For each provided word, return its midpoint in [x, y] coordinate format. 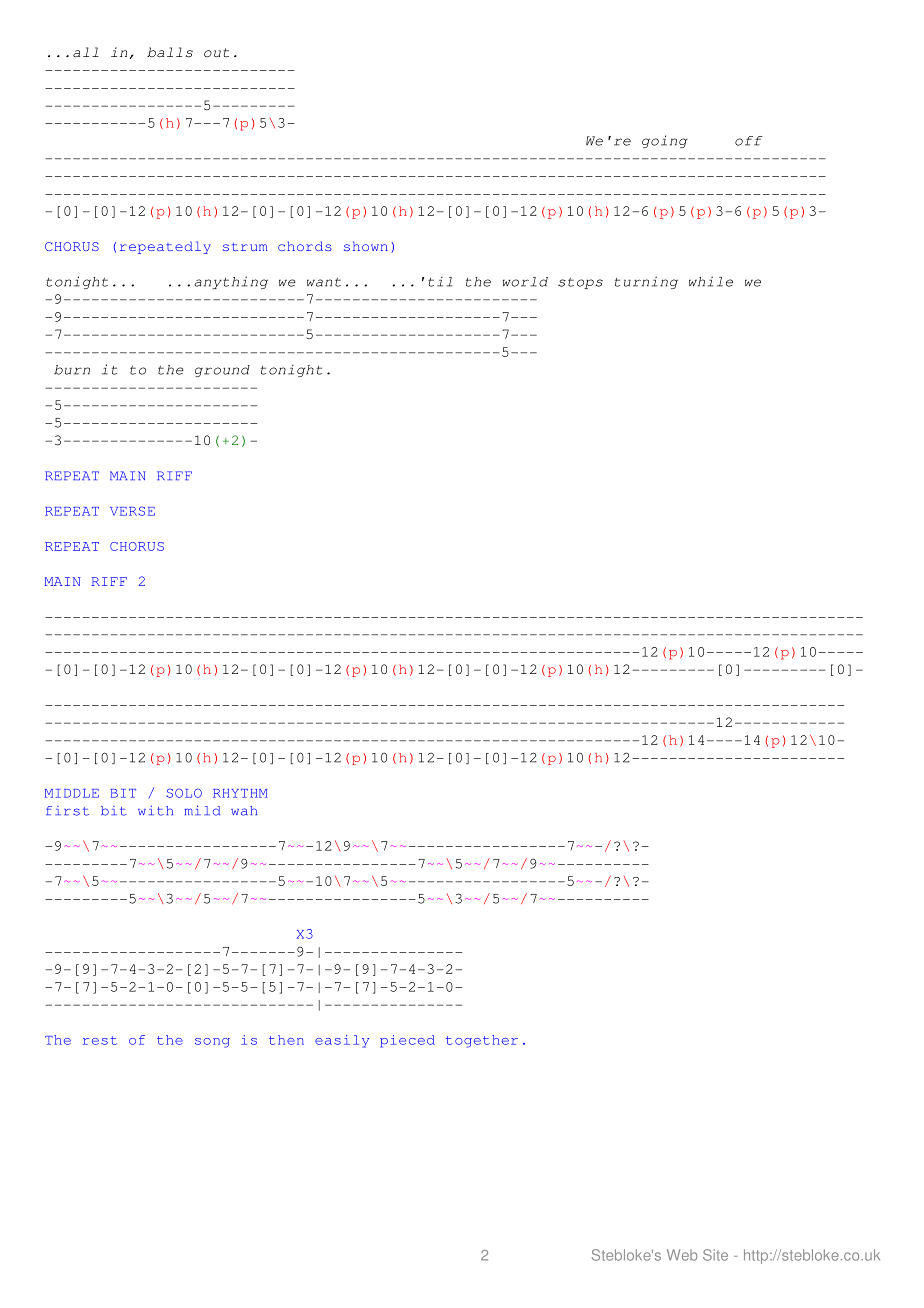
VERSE [132, 511]
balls [170, 52]
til [440, 281]
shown [366, 246]
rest [100, 1040]
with [155, 811]
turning [646, 282]
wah [244, 811]
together [482, 1041]
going [665, 141]
